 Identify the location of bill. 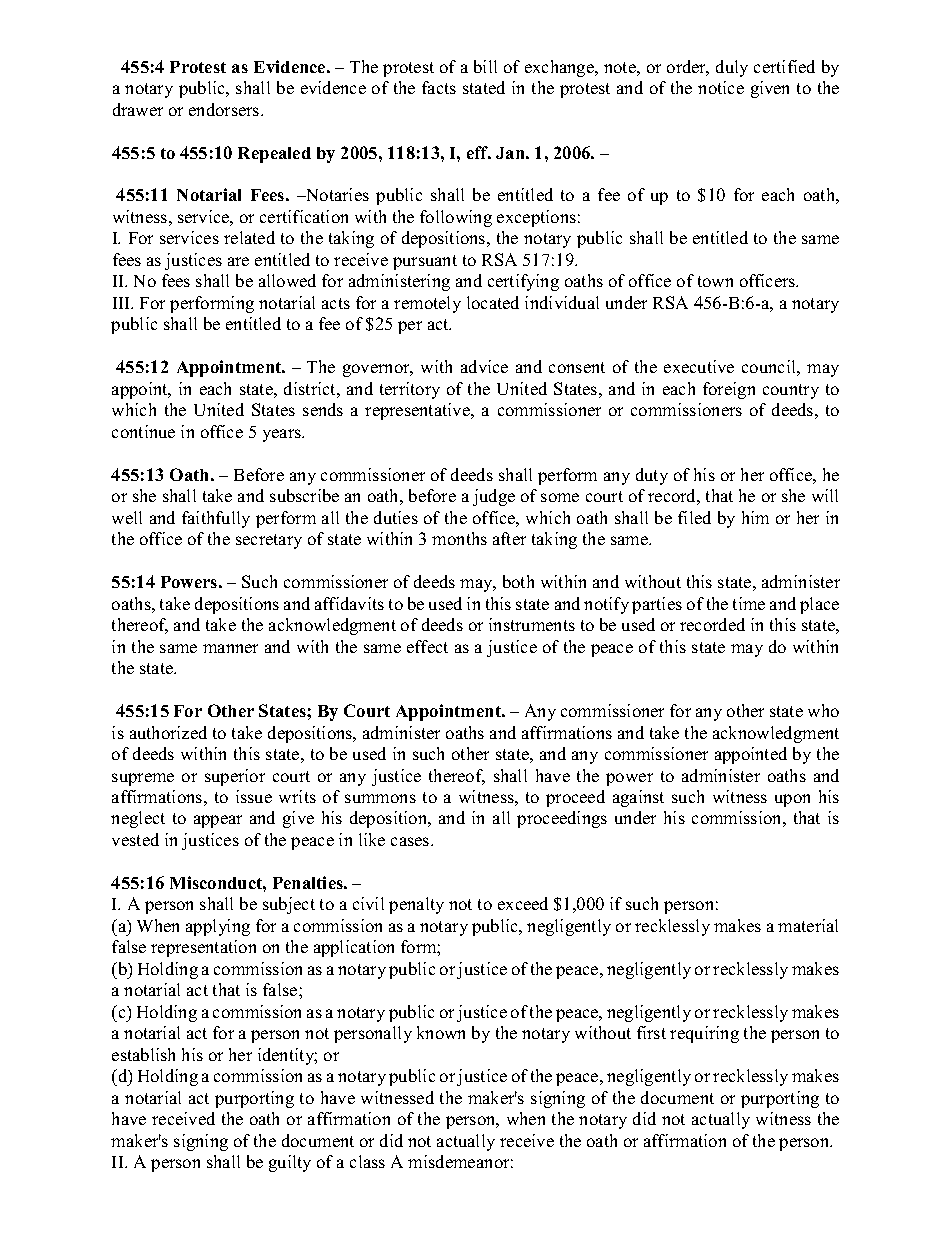
(485, 66).
